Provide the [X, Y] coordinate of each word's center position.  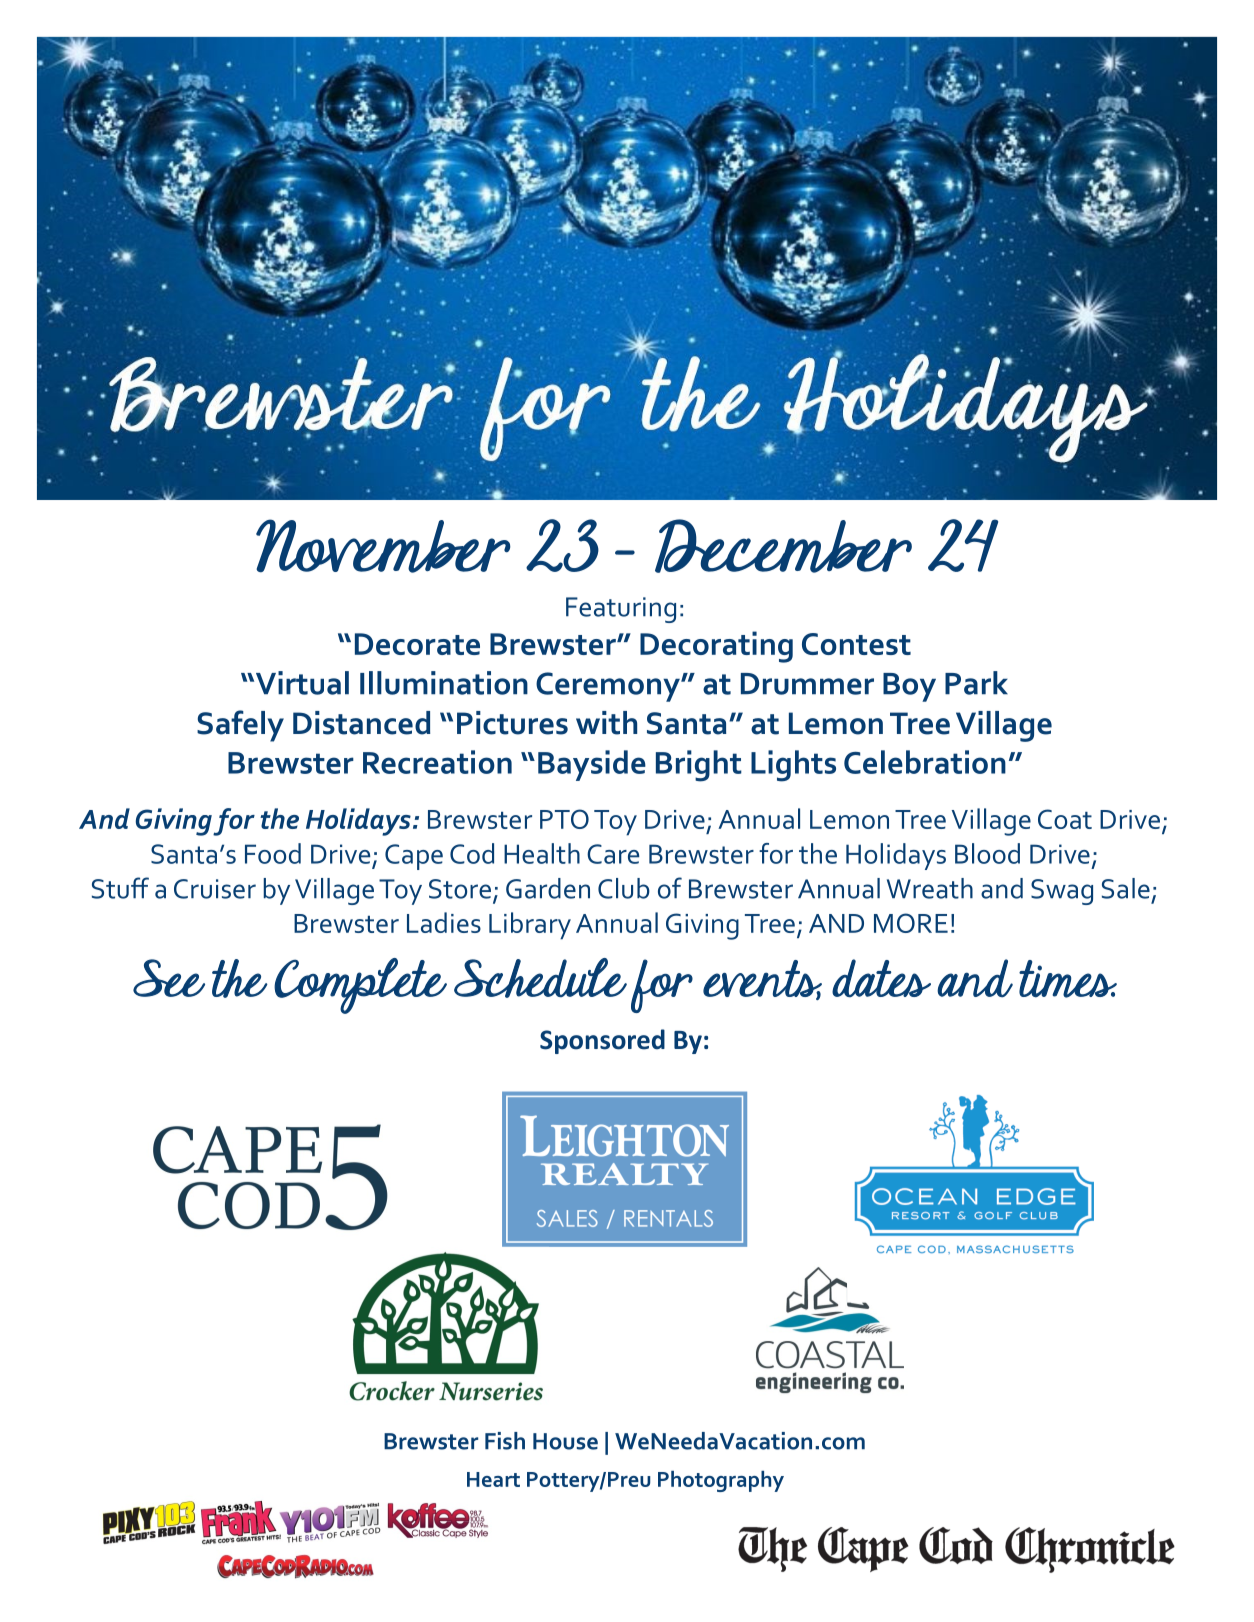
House [565, 1441]
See [169, 978]
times [1068, 979]
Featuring [621, 610]
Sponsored [602, 1041]
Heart [493, 1479]
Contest [856, 644]
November [383, 546]
